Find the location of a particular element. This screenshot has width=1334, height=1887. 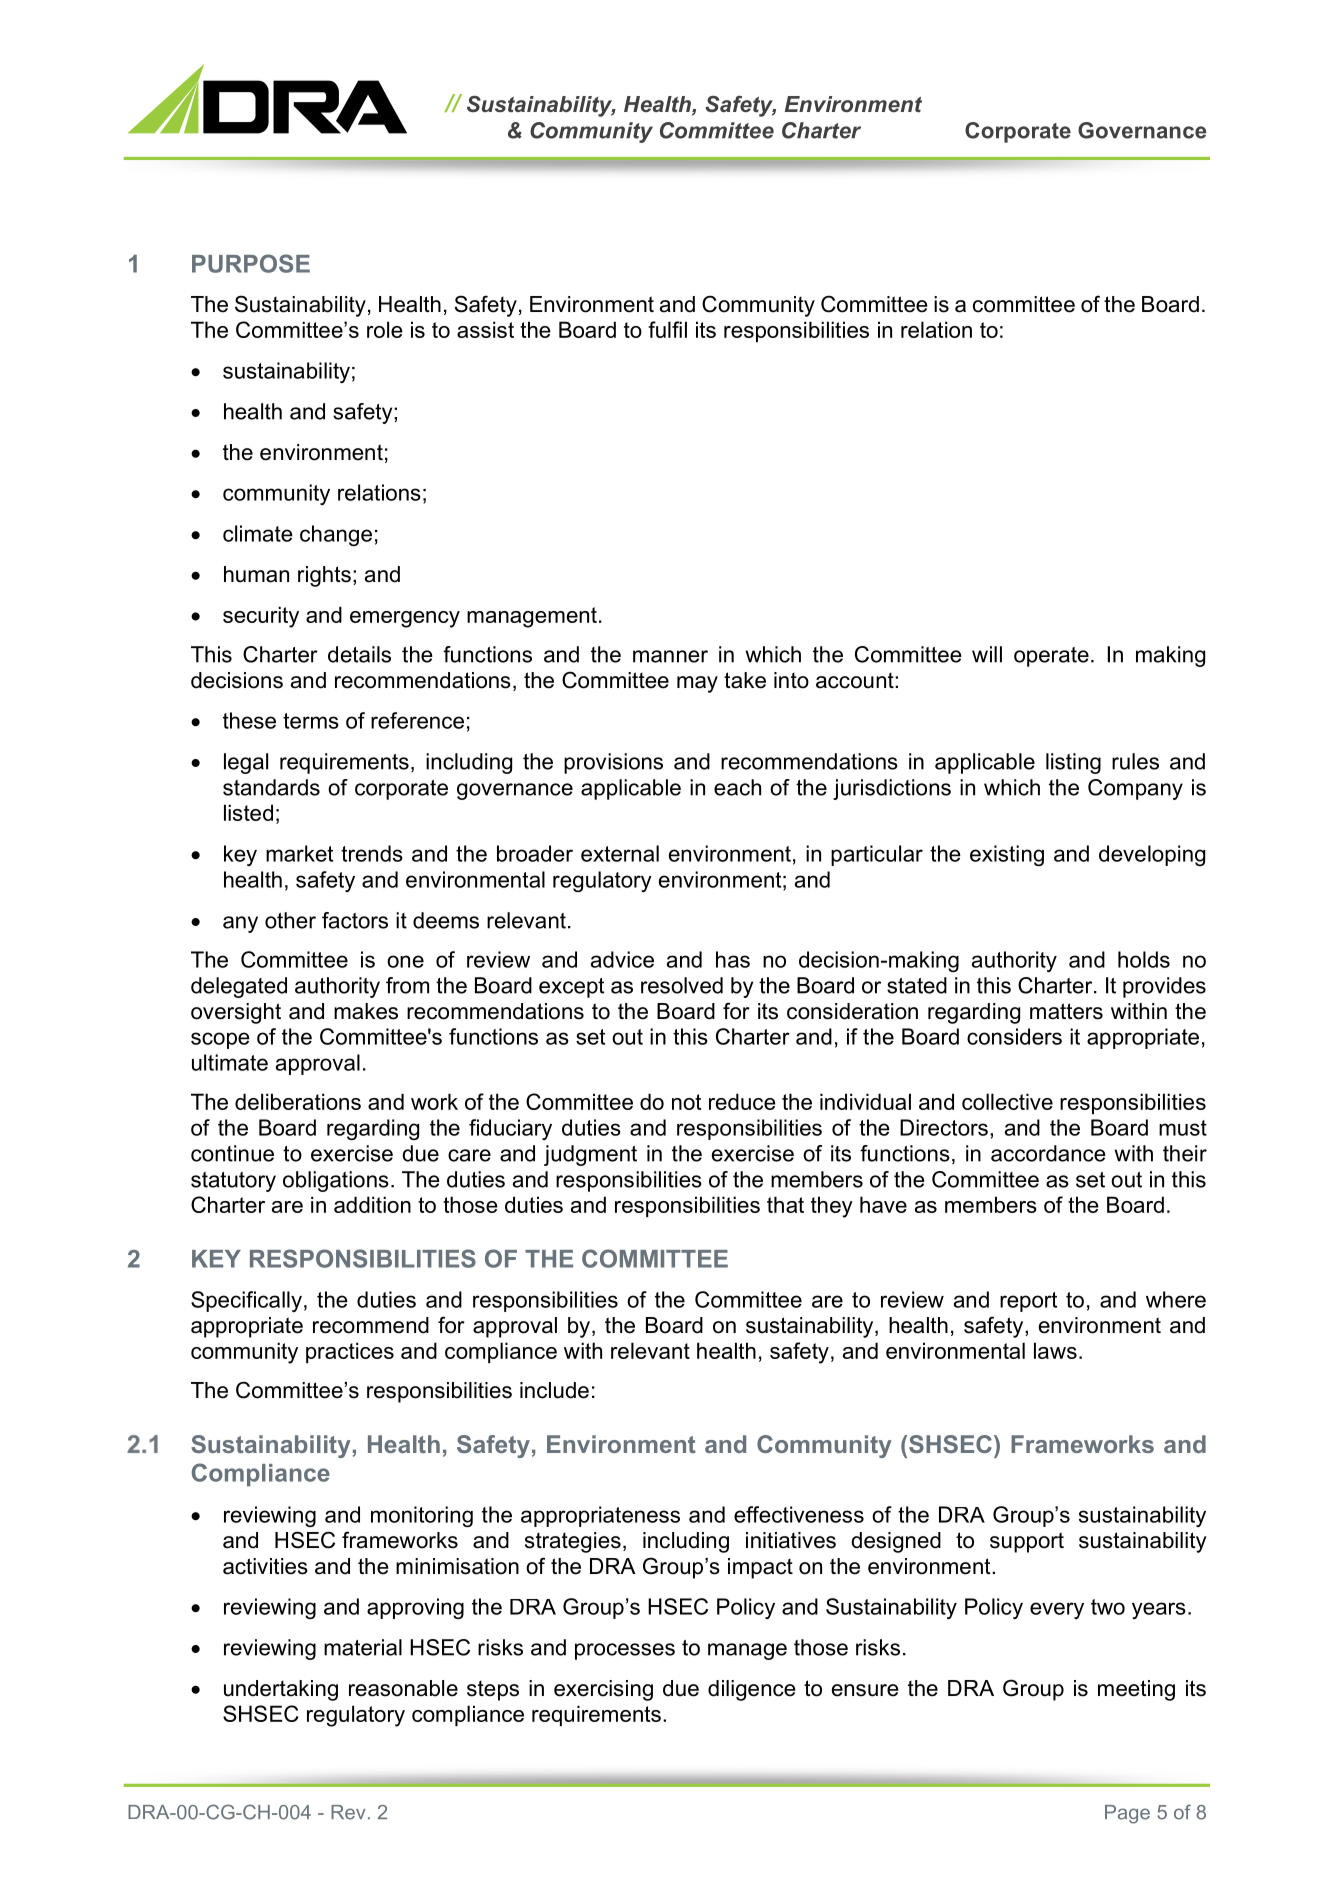

operate is located at coordinates (1051, 657).
